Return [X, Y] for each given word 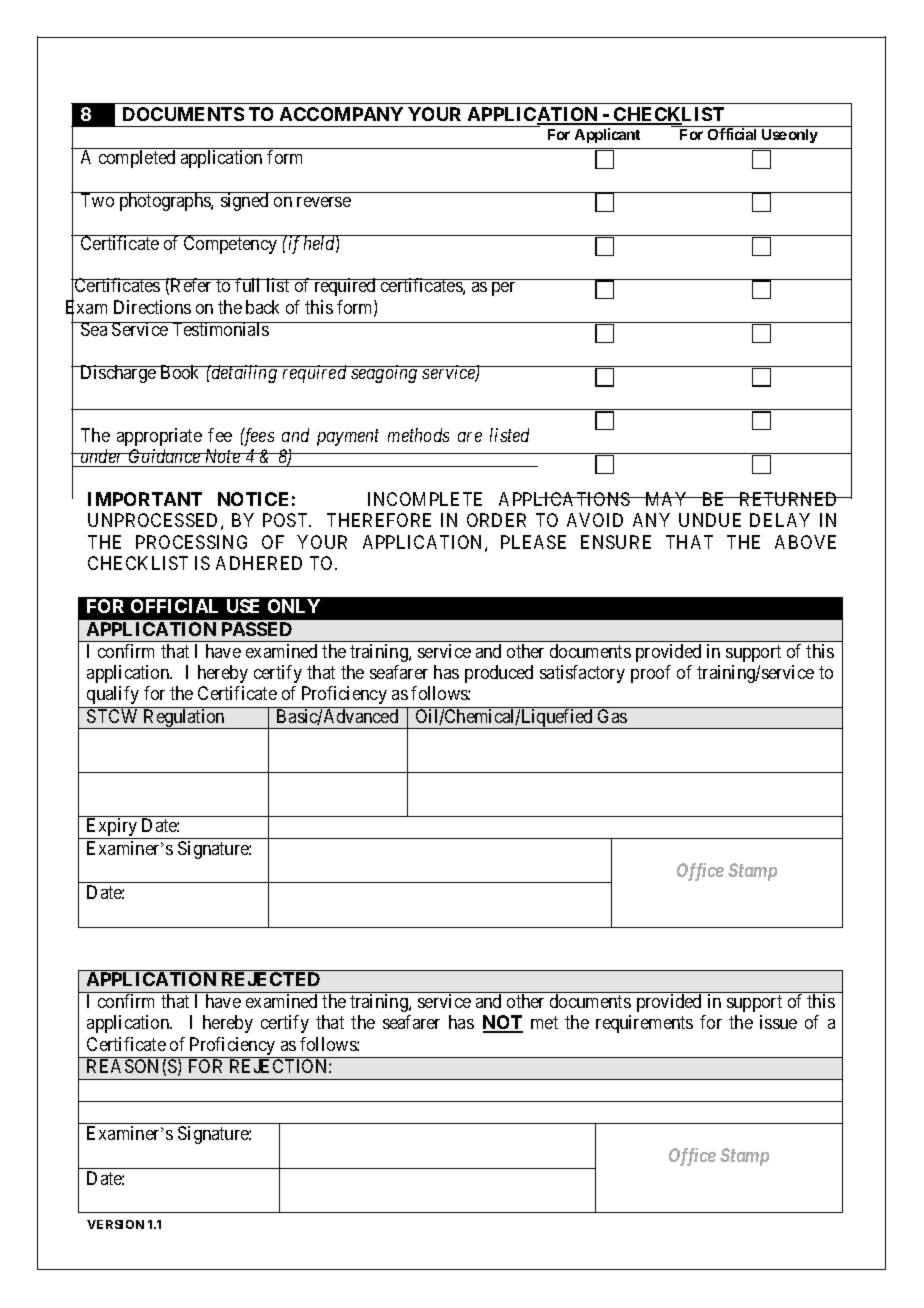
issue [778, 1022]
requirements [644, 1024]
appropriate [159, 437]
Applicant [607, 135]
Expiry [112, 828]
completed [137, 159]
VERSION [115, 1224]
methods [418, 435]
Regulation [184, 719]
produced [499, 674]
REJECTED [271, 979]
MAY [667, 499]
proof [651, 674]
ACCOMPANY [341, 114]
